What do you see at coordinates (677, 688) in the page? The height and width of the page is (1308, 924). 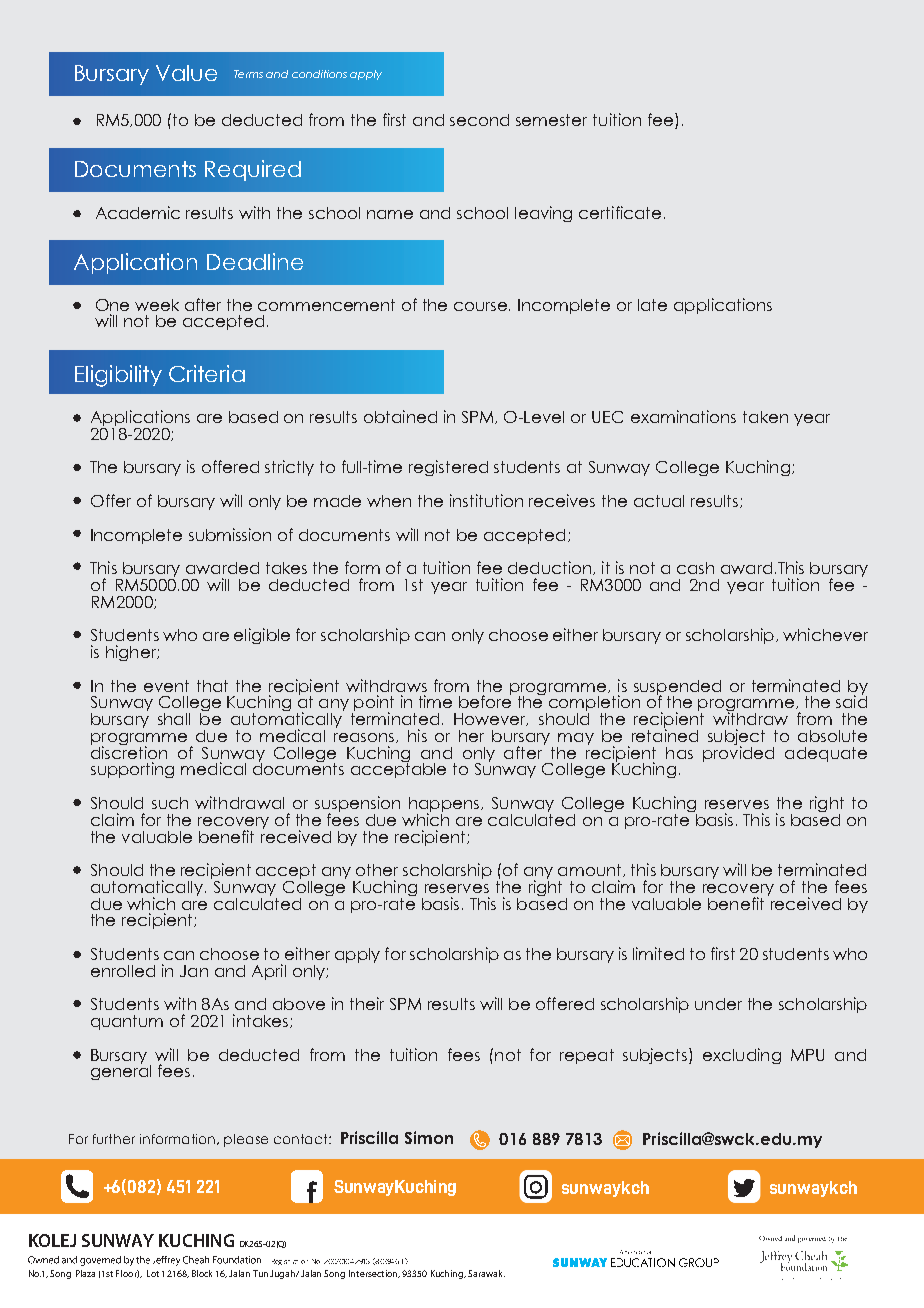 I see `suspended` at bounding box center [677, 688].
